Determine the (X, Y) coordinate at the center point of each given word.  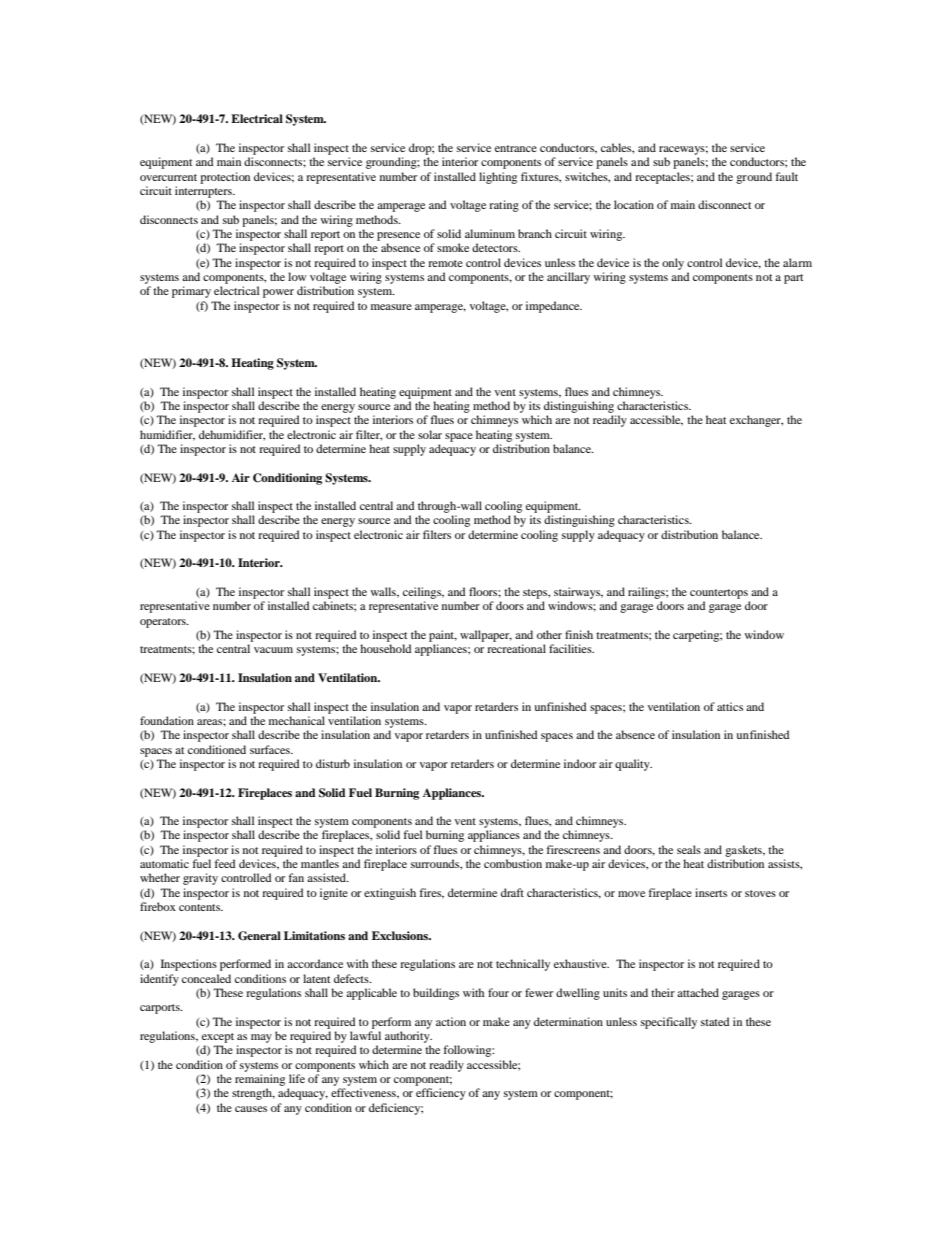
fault (787, 176)
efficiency (441, 1094)
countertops (719, 594)
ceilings (423, 593)
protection (225, 178)
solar (430, 434)
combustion (513, 863)
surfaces (271, 749)
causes (251, 1109)
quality (633, 765)
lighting (498, 178)
